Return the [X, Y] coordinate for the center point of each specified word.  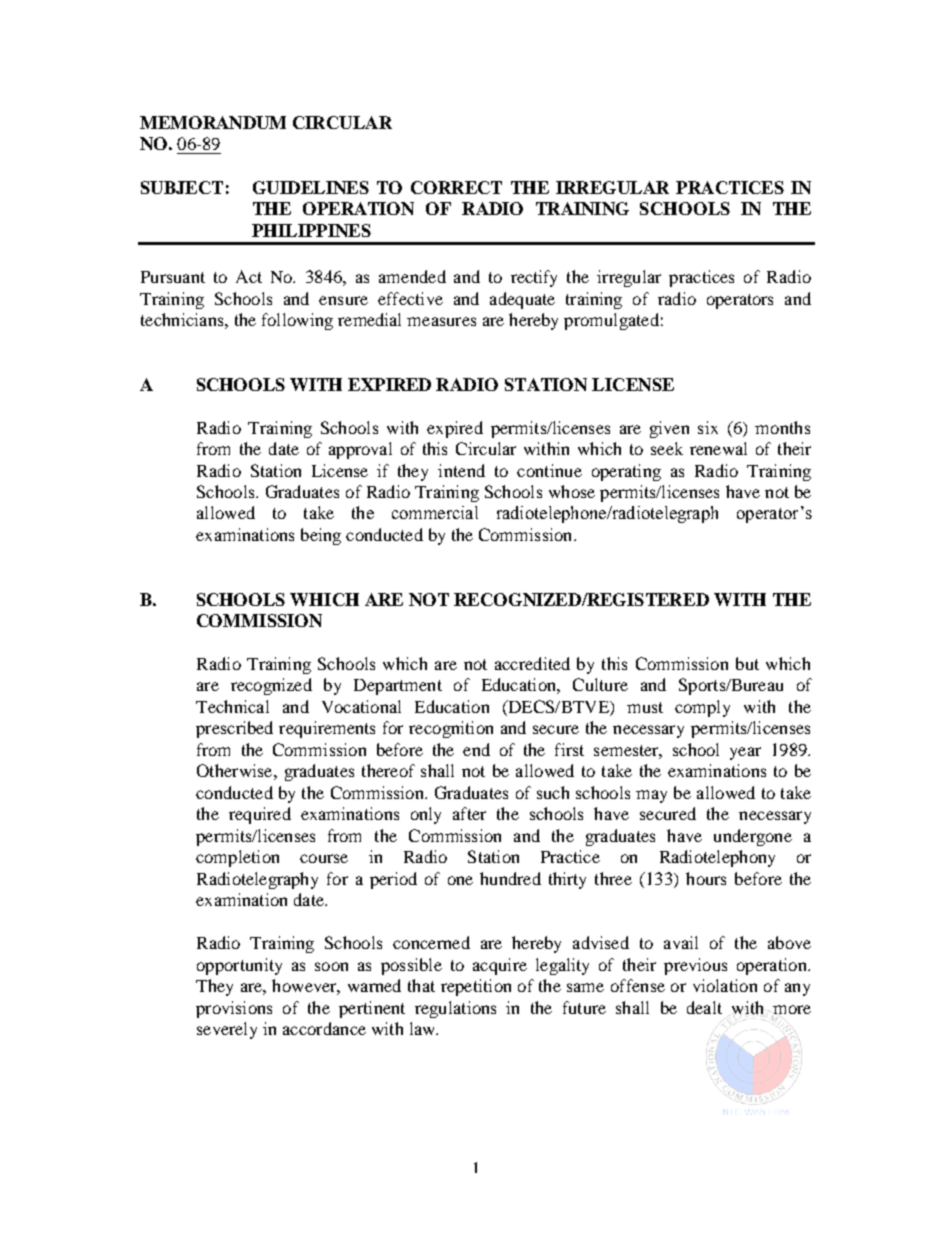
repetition [476, 987]
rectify [534, 278]
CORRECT [456, 187]
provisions [234, 1009]
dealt [704, 1007]
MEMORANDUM [213, 122]
